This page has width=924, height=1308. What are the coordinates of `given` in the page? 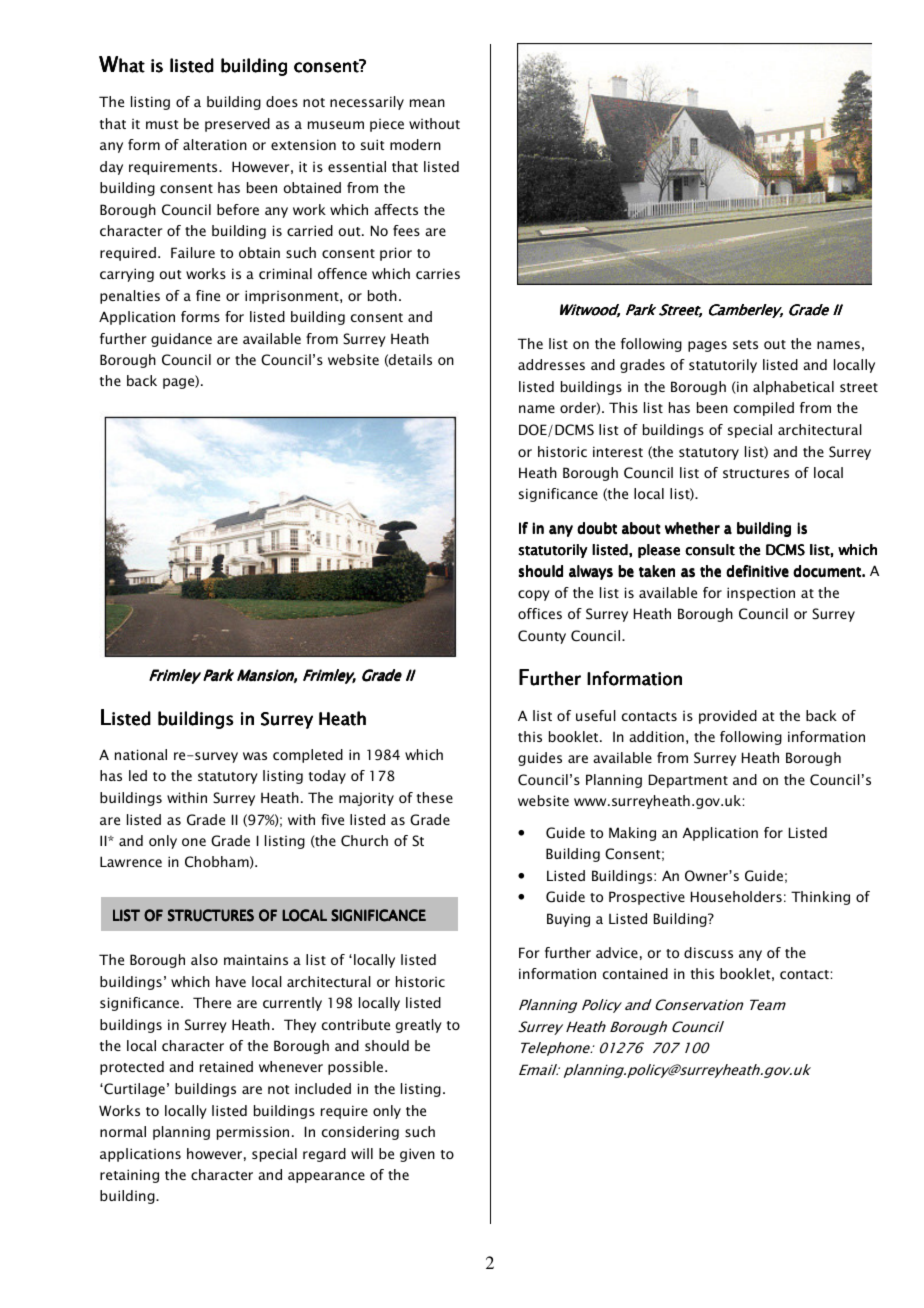 It's located at (417, 1155).
